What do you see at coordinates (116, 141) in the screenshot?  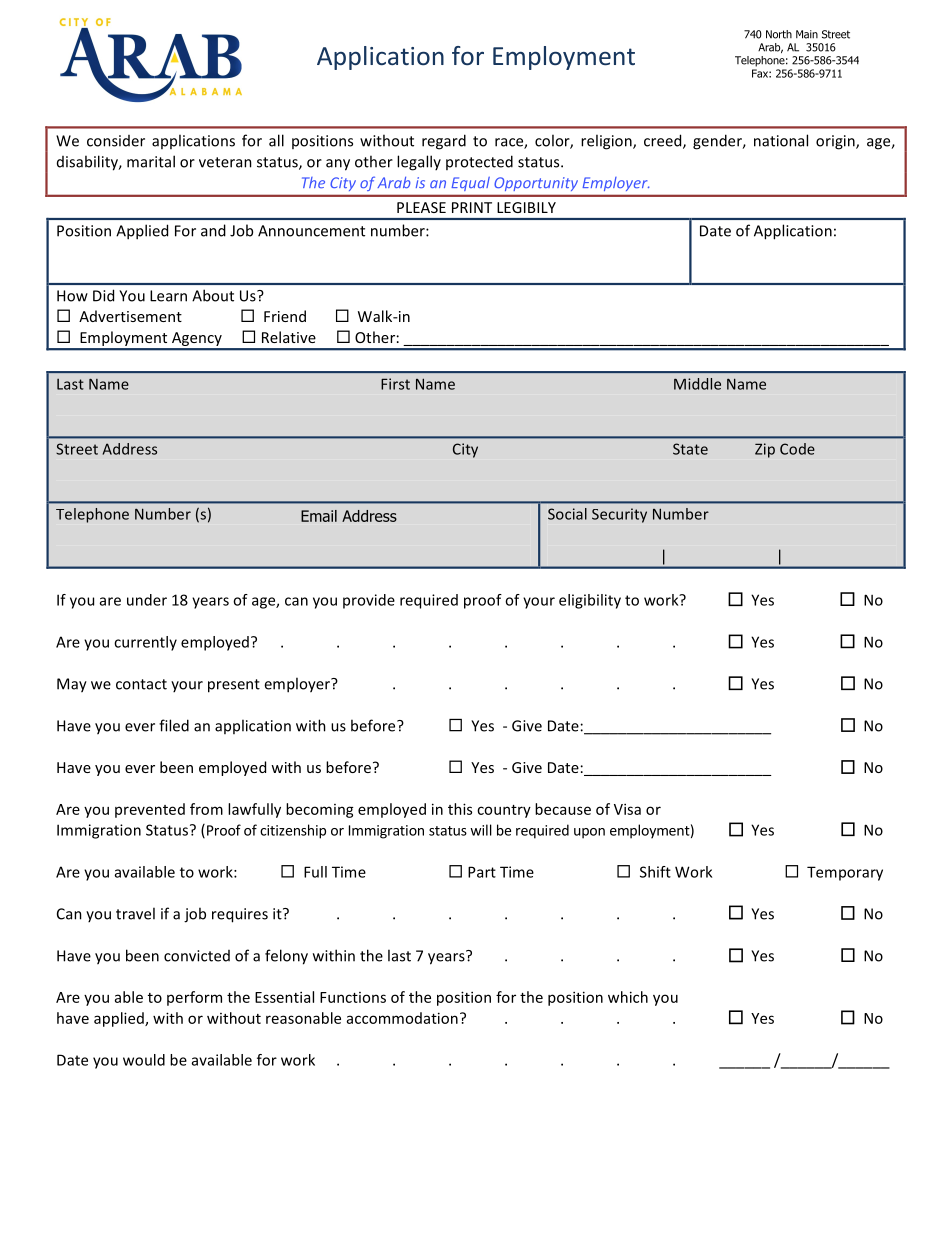 I see `consider` at bounding box center [116, 141].
